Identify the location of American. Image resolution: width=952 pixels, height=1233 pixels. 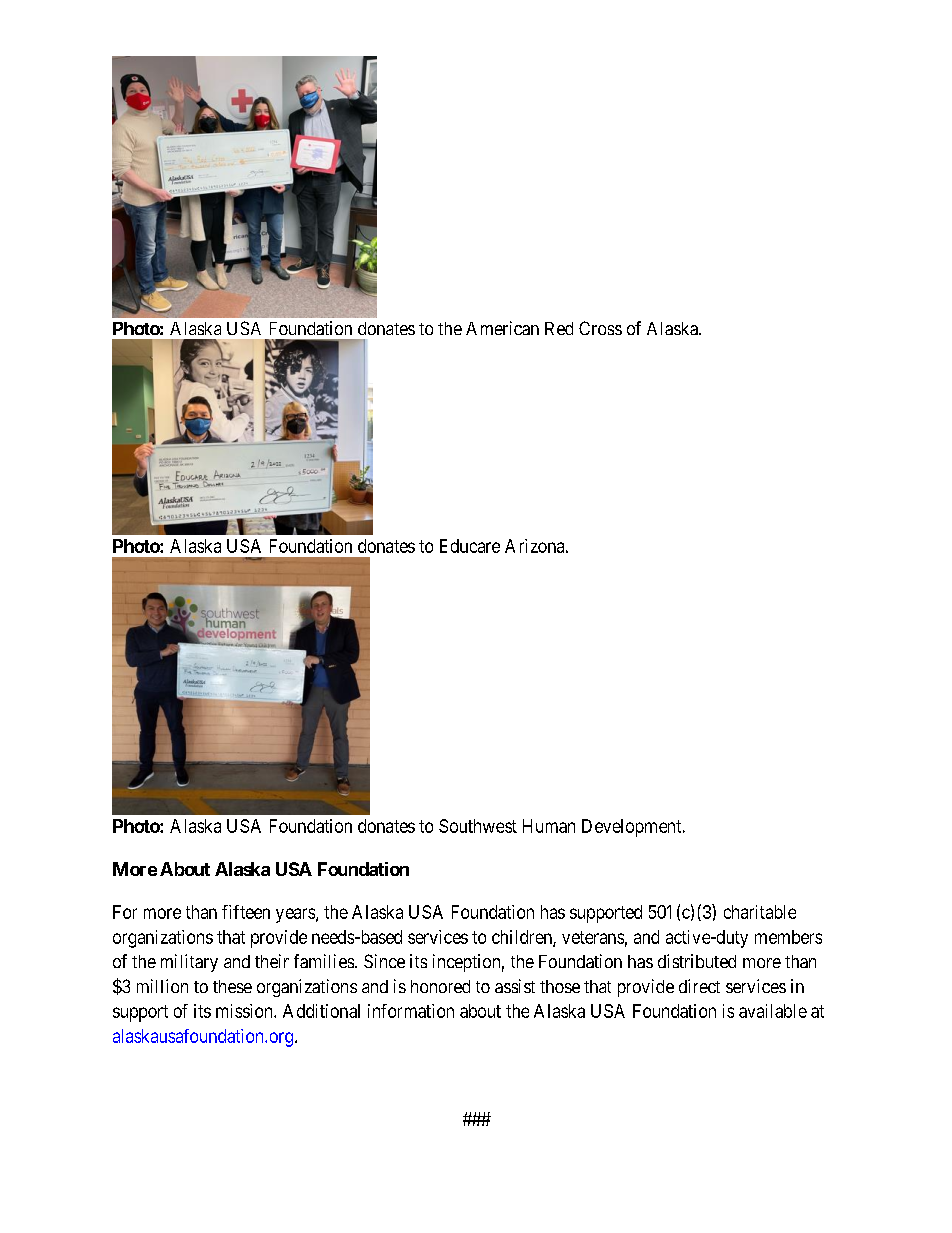
(502, 328).
